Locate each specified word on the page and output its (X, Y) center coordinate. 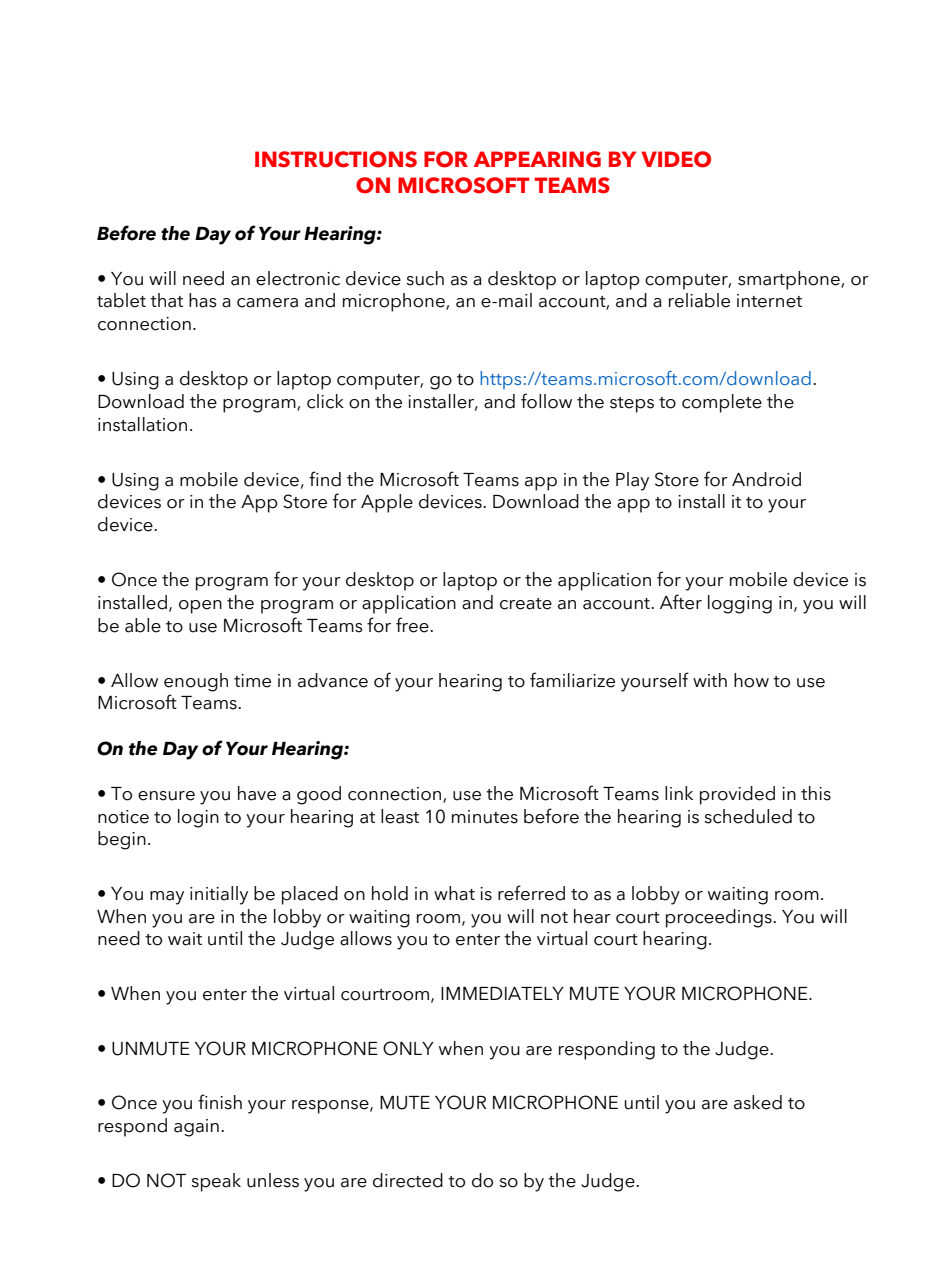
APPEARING (537, 159)
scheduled (748, 816)
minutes (485, 817)
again (196, 1128)
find (325, 479)
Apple (387, 503)
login (198, 818)
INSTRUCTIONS (336, 159)
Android (766, 479)
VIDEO (676, 159)
